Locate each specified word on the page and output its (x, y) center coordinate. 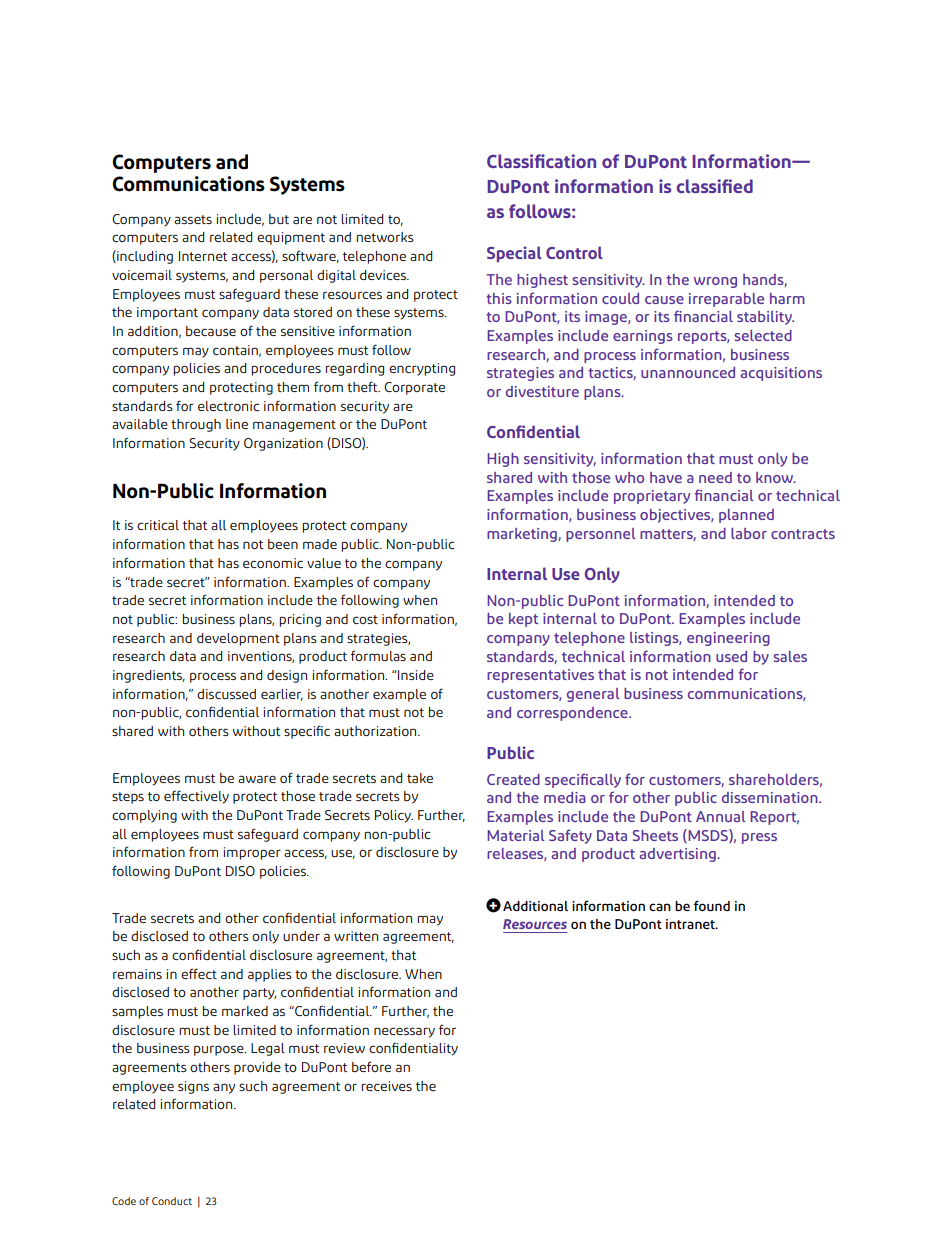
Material (516, 835)
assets (193, 219)
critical (158, 525)
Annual (721, 816)
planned (746, 516)
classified (715, 186)
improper (252, 853)
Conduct (172, 1201)
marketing (523, 535)
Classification (541, 161)
